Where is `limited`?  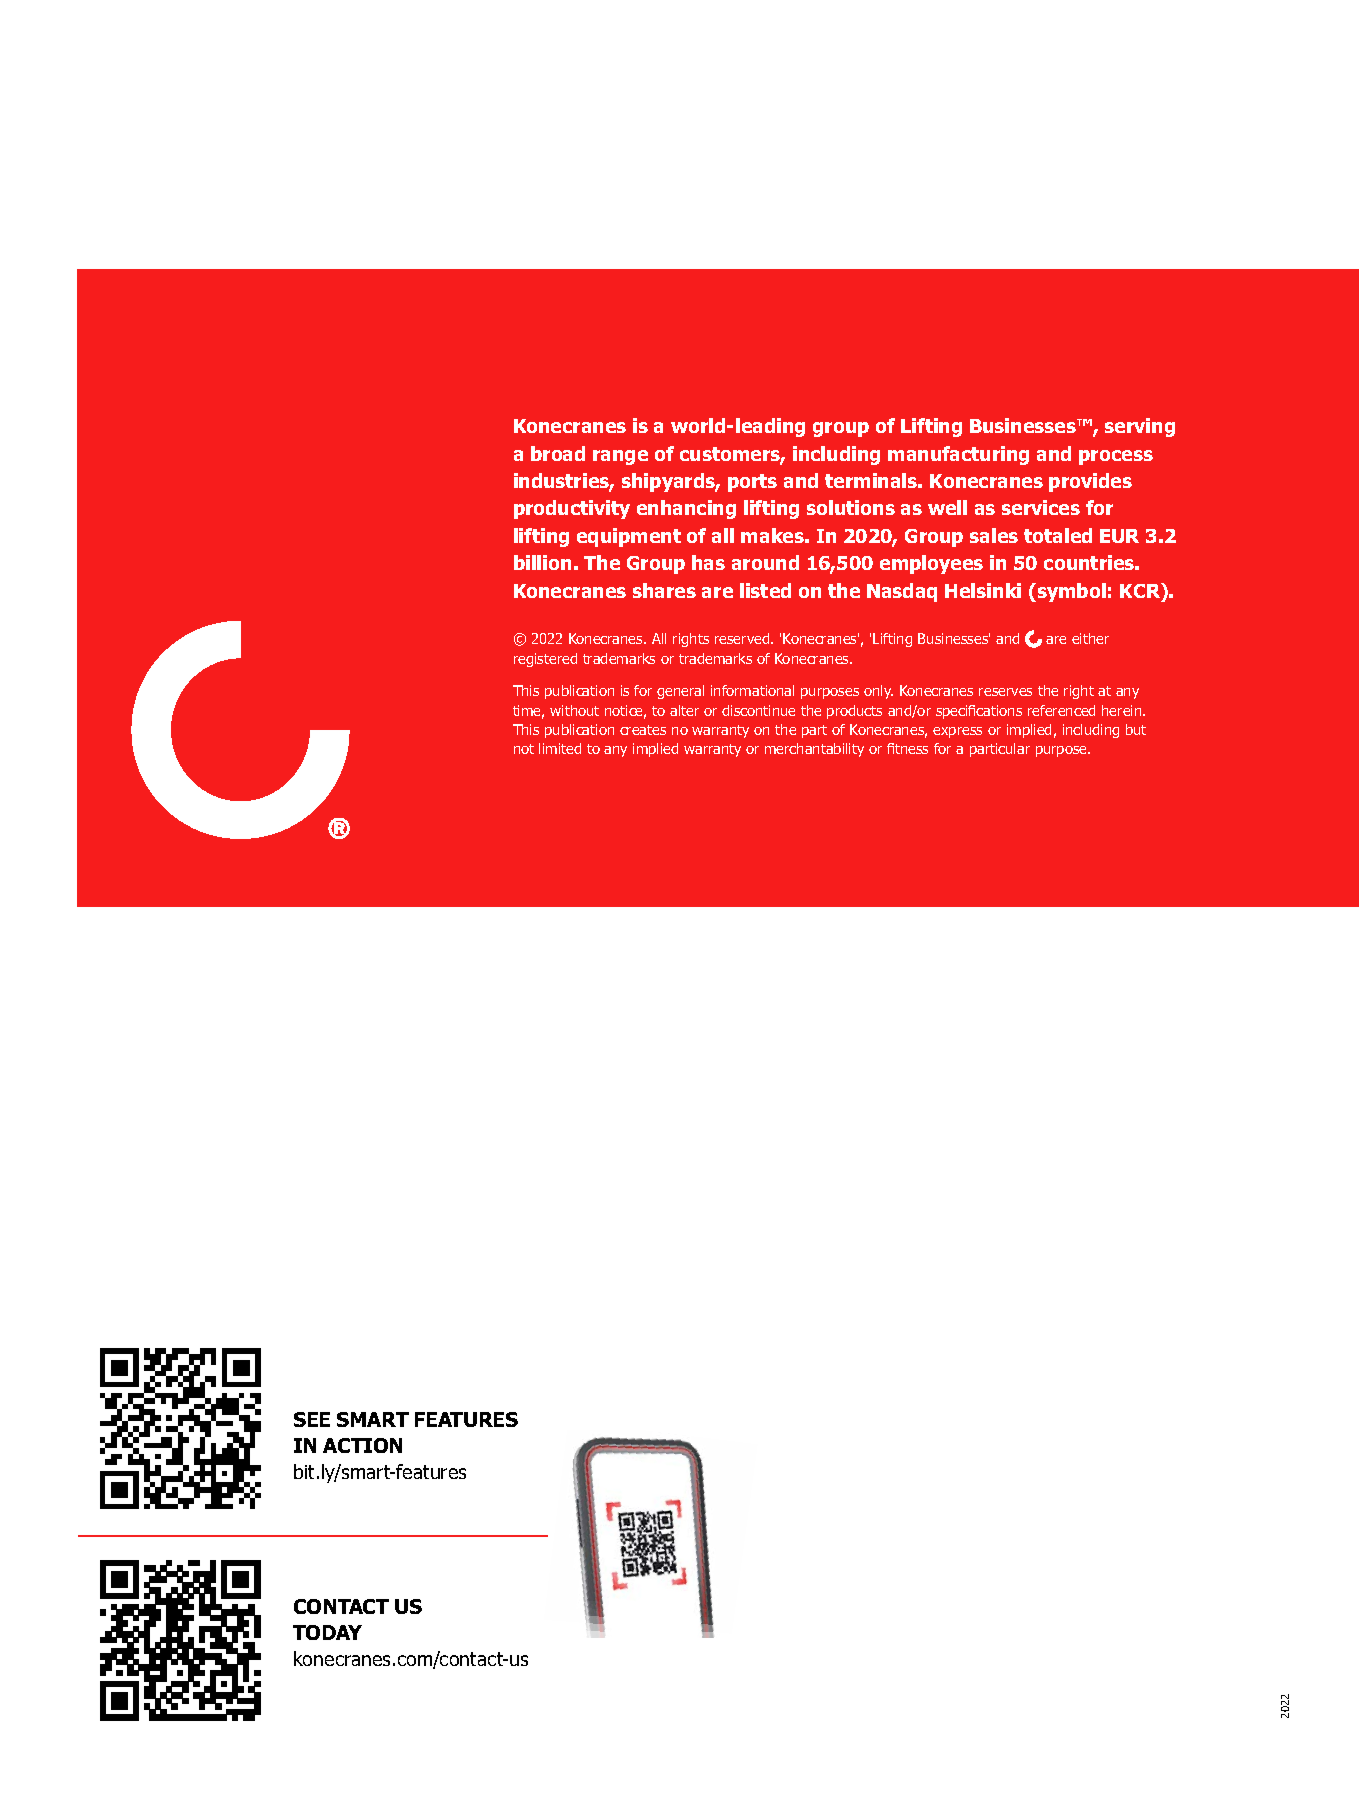
limited is located at coordinates (560, 748).
